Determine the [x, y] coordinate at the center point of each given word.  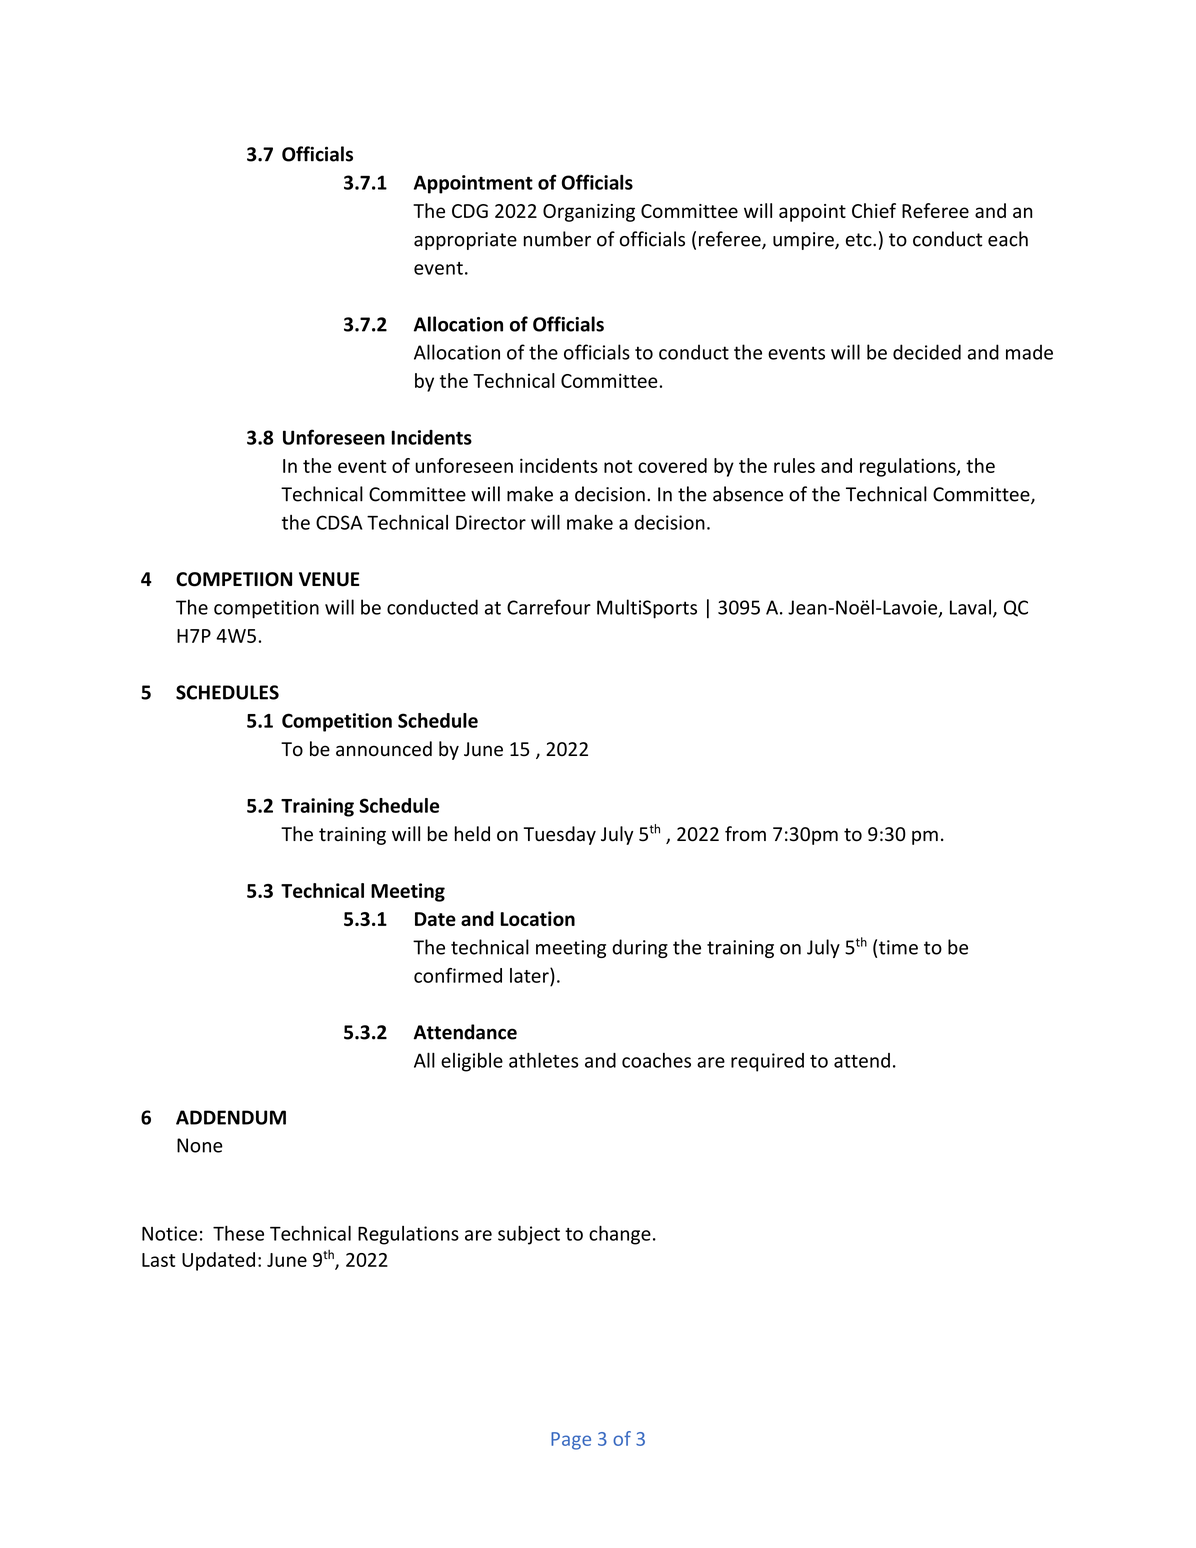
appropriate [465, 241]
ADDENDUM [231, 1117]
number [557, 239]
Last [158, 1260]
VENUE [329, 579]
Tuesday [560, 835]
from [745, 834]
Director [491, 522]
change [620, 1235]
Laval [970, 607]
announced [384, 749]
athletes [544, 1060]
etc [860, 240]
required [767, 1062]
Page [571, 1441]
